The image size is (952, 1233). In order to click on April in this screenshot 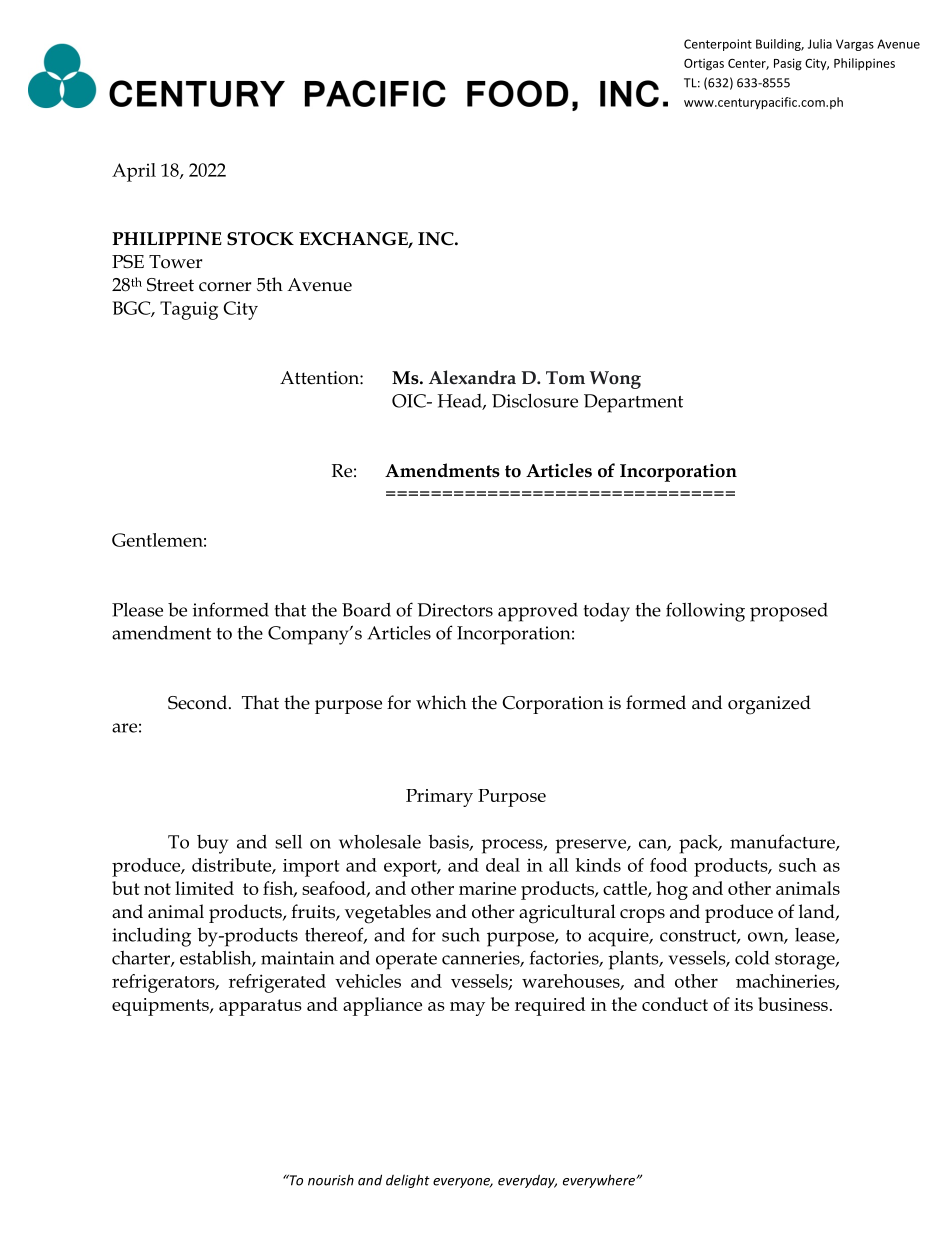, I will do `click(134, 172)`.
